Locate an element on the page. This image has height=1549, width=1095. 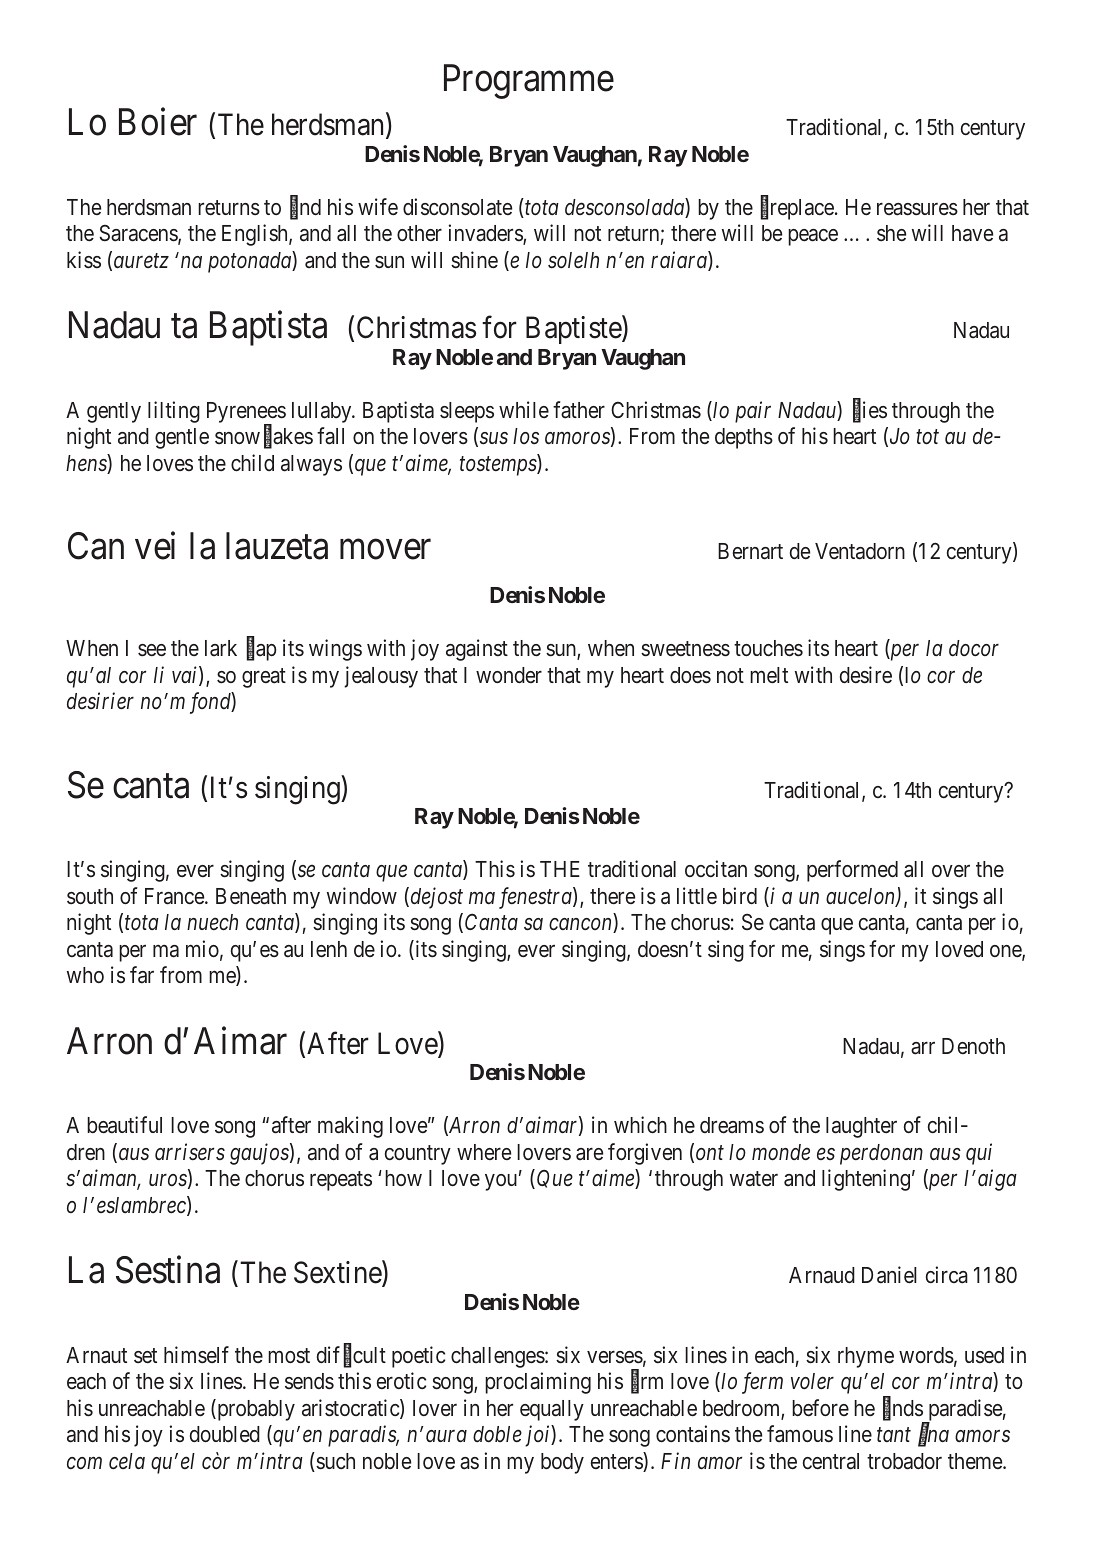
kiss is located at coordinates (84, 260).
